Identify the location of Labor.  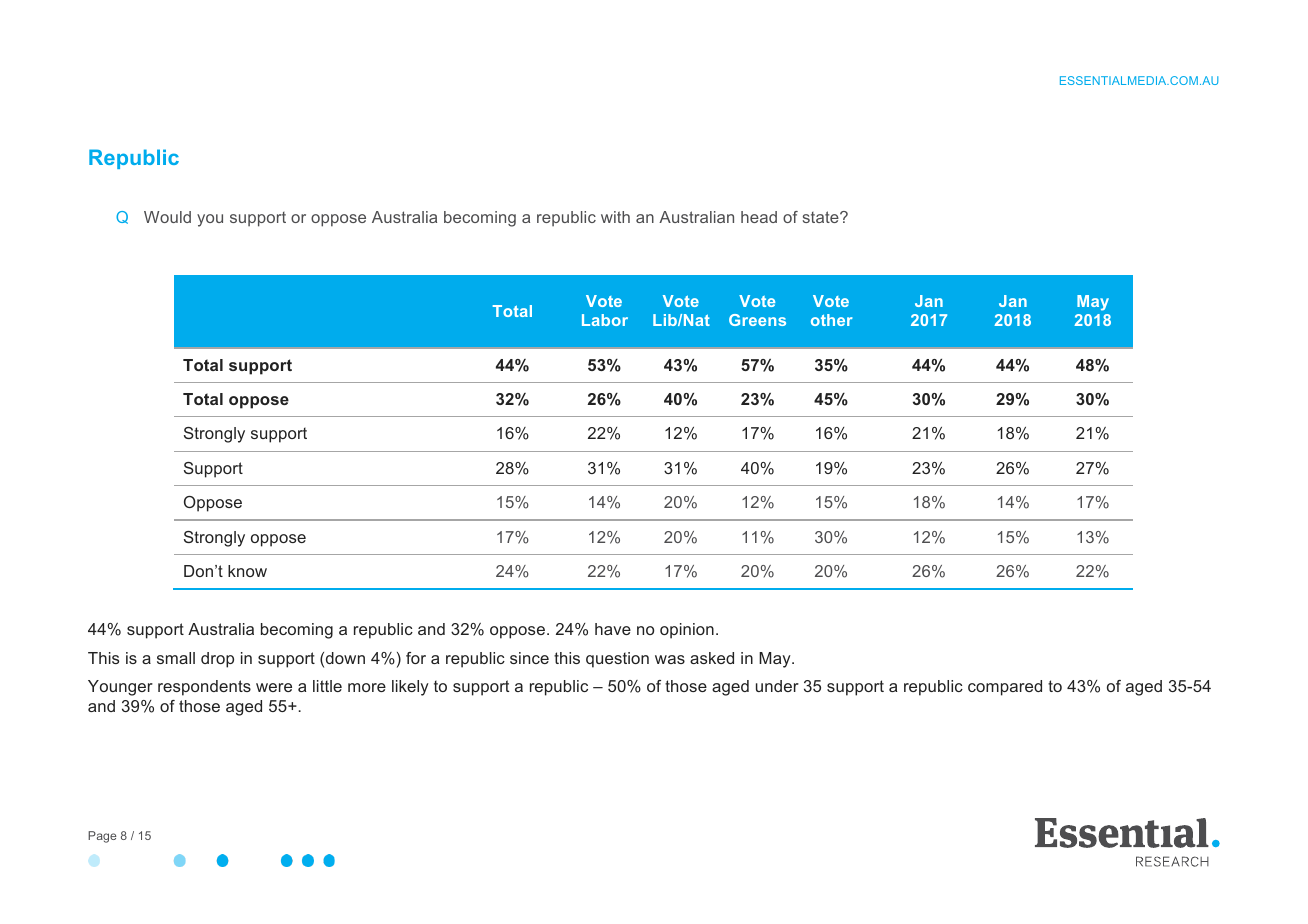
(605, 320).
